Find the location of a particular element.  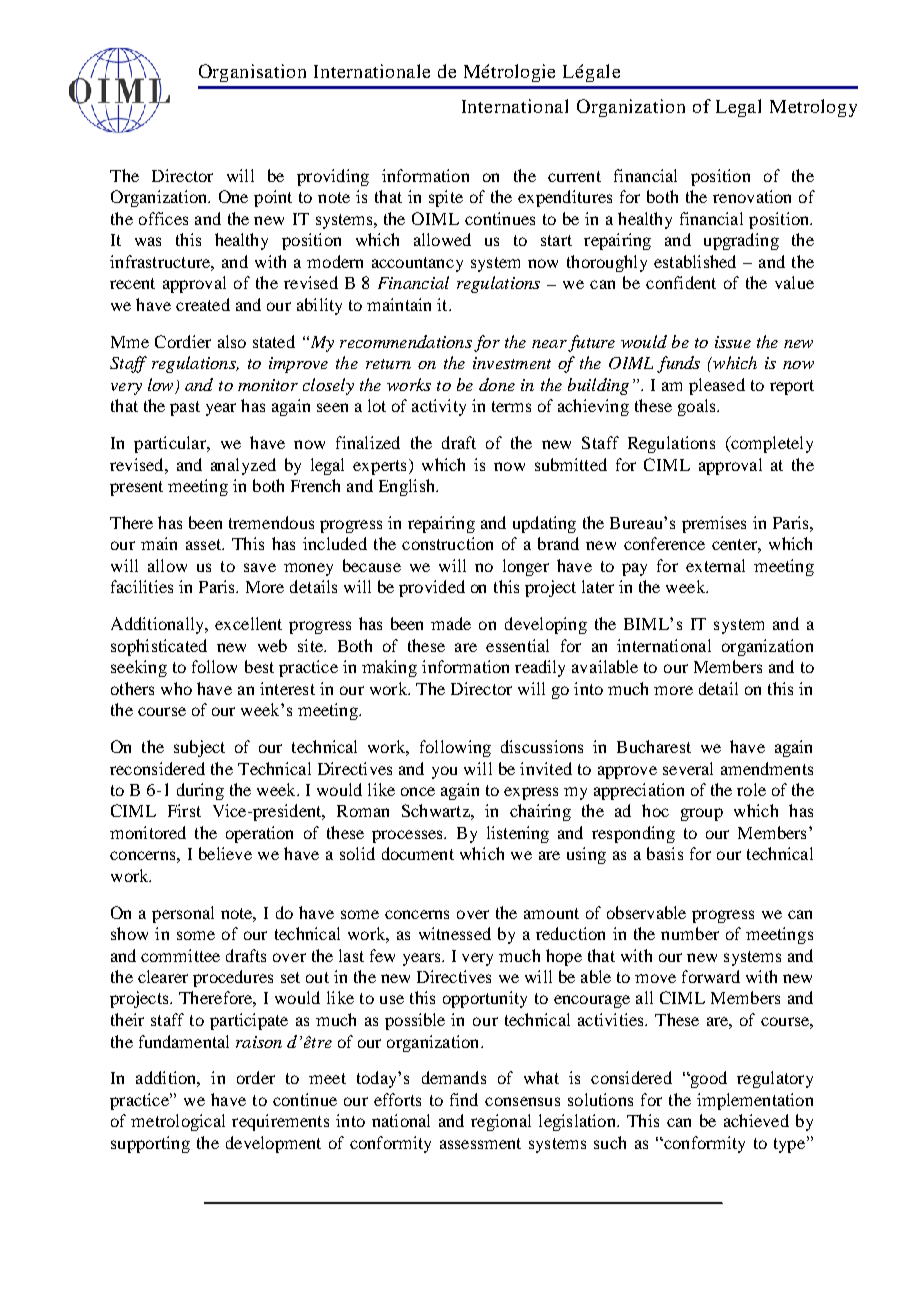

order is located at coordinates (256, 1077).
